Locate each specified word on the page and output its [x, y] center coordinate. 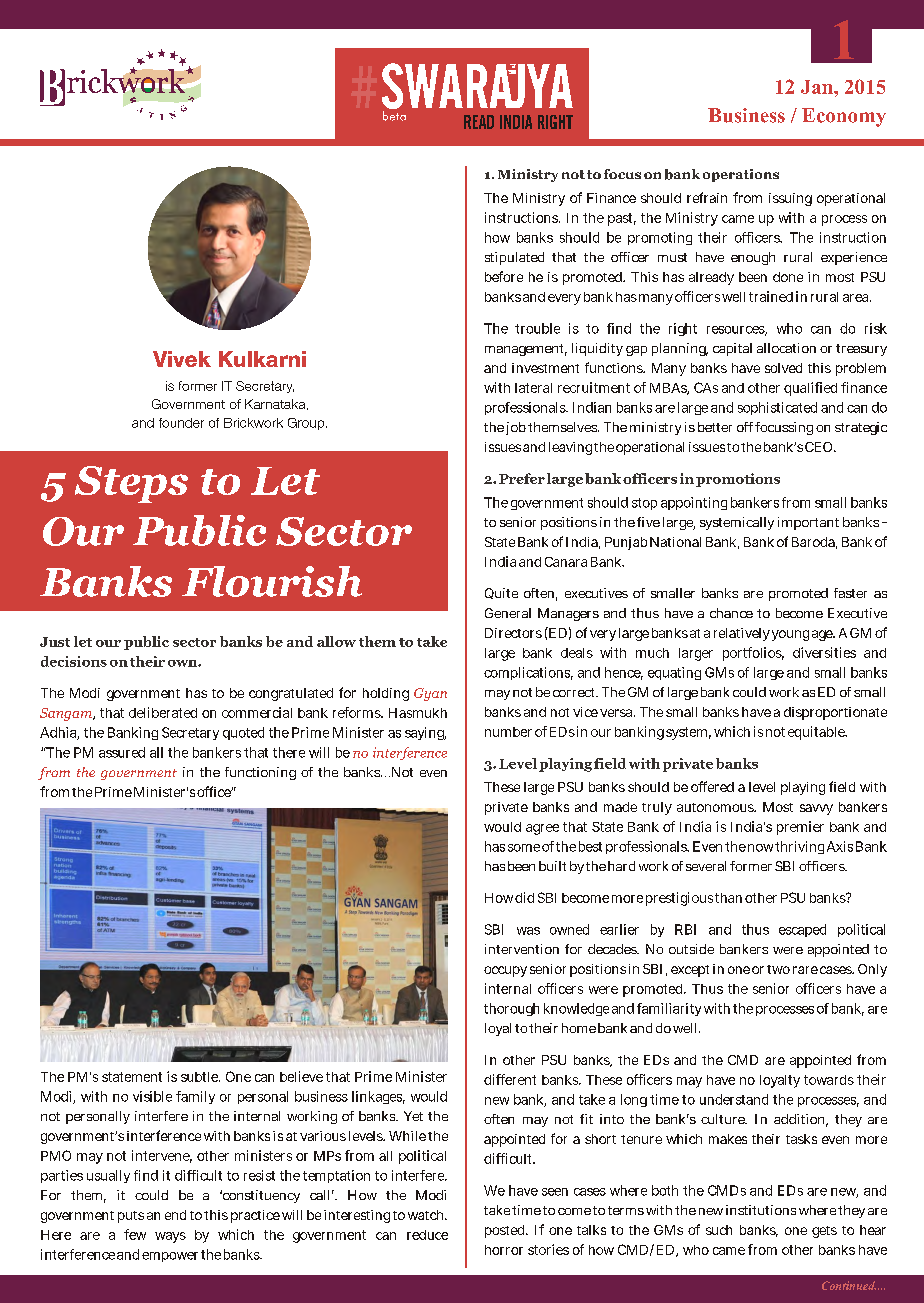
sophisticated [777, 408]
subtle [200, 1077]
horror [504, 1250]
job [516, 428]
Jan [818, 87]
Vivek [182, 359]
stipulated [514, 258]
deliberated [163, 712]
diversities [824, 652]
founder [181, 423]
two [778, 969]
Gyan [430, 694]
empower [170, 1257]
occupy [505, 971]
